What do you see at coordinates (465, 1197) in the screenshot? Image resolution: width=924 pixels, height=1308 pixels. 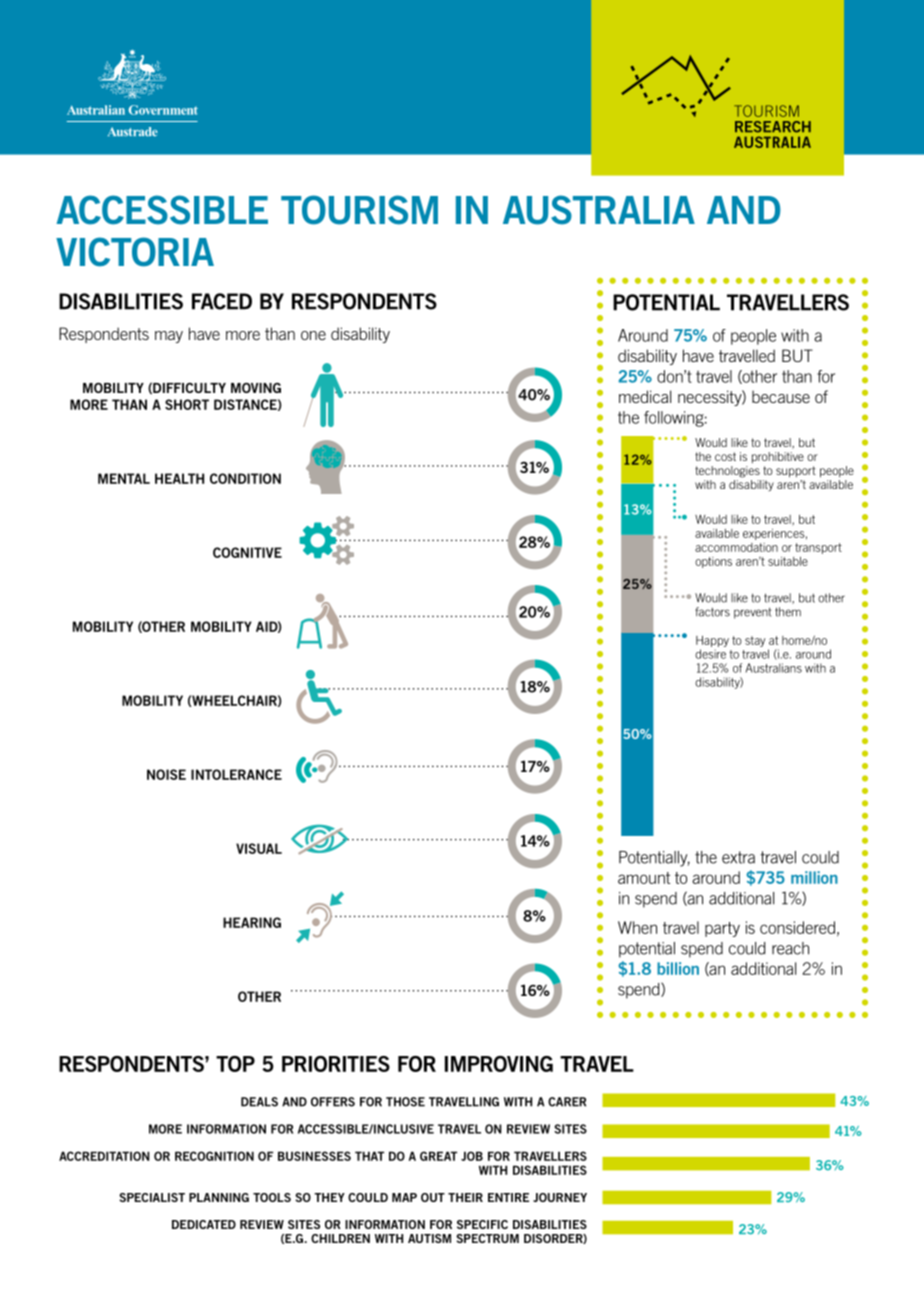 I see `THEIR` at bounding box center [465, 1197].
